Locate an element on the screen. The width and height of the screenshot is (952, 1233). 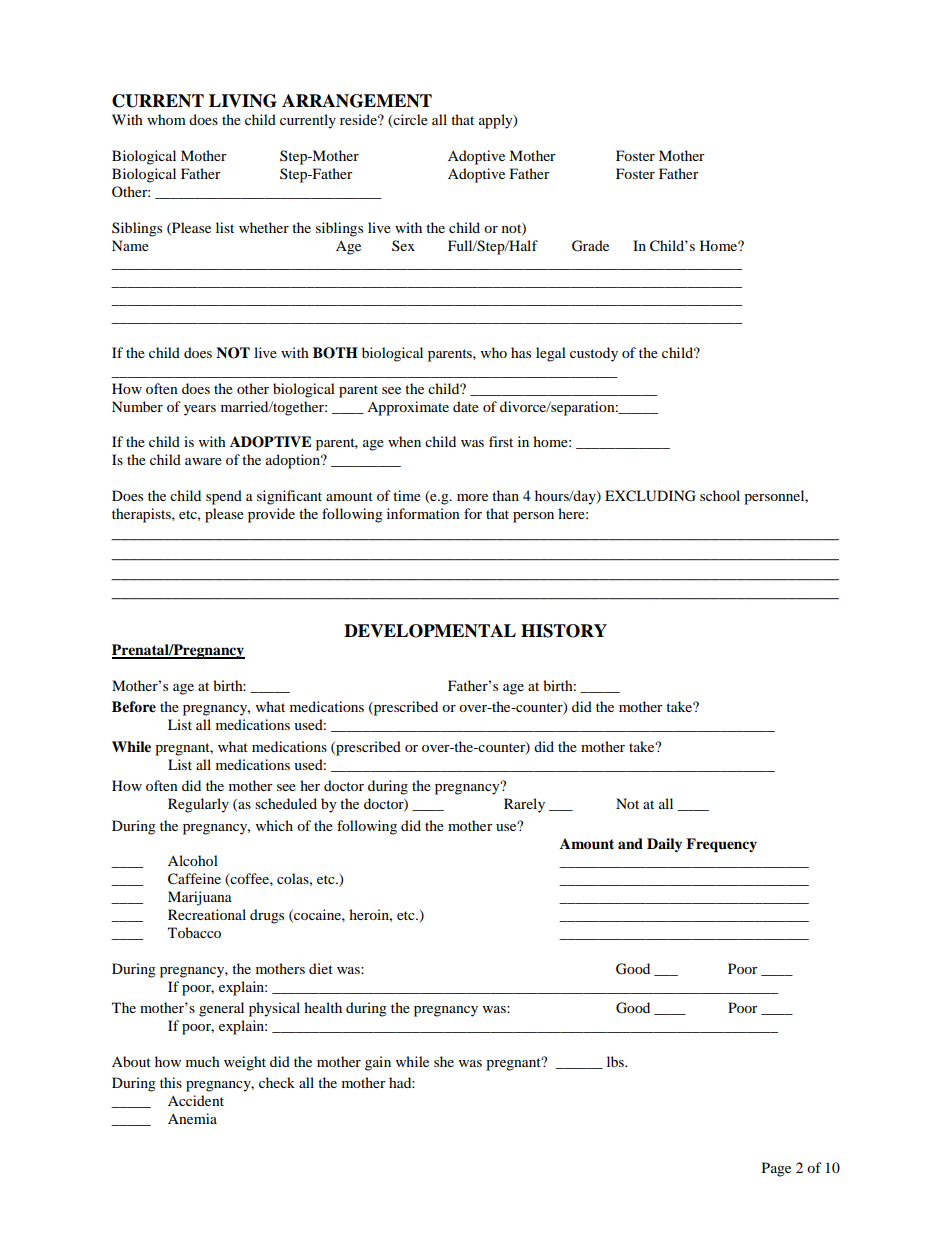
whom is located at coordinates (166, 119).
